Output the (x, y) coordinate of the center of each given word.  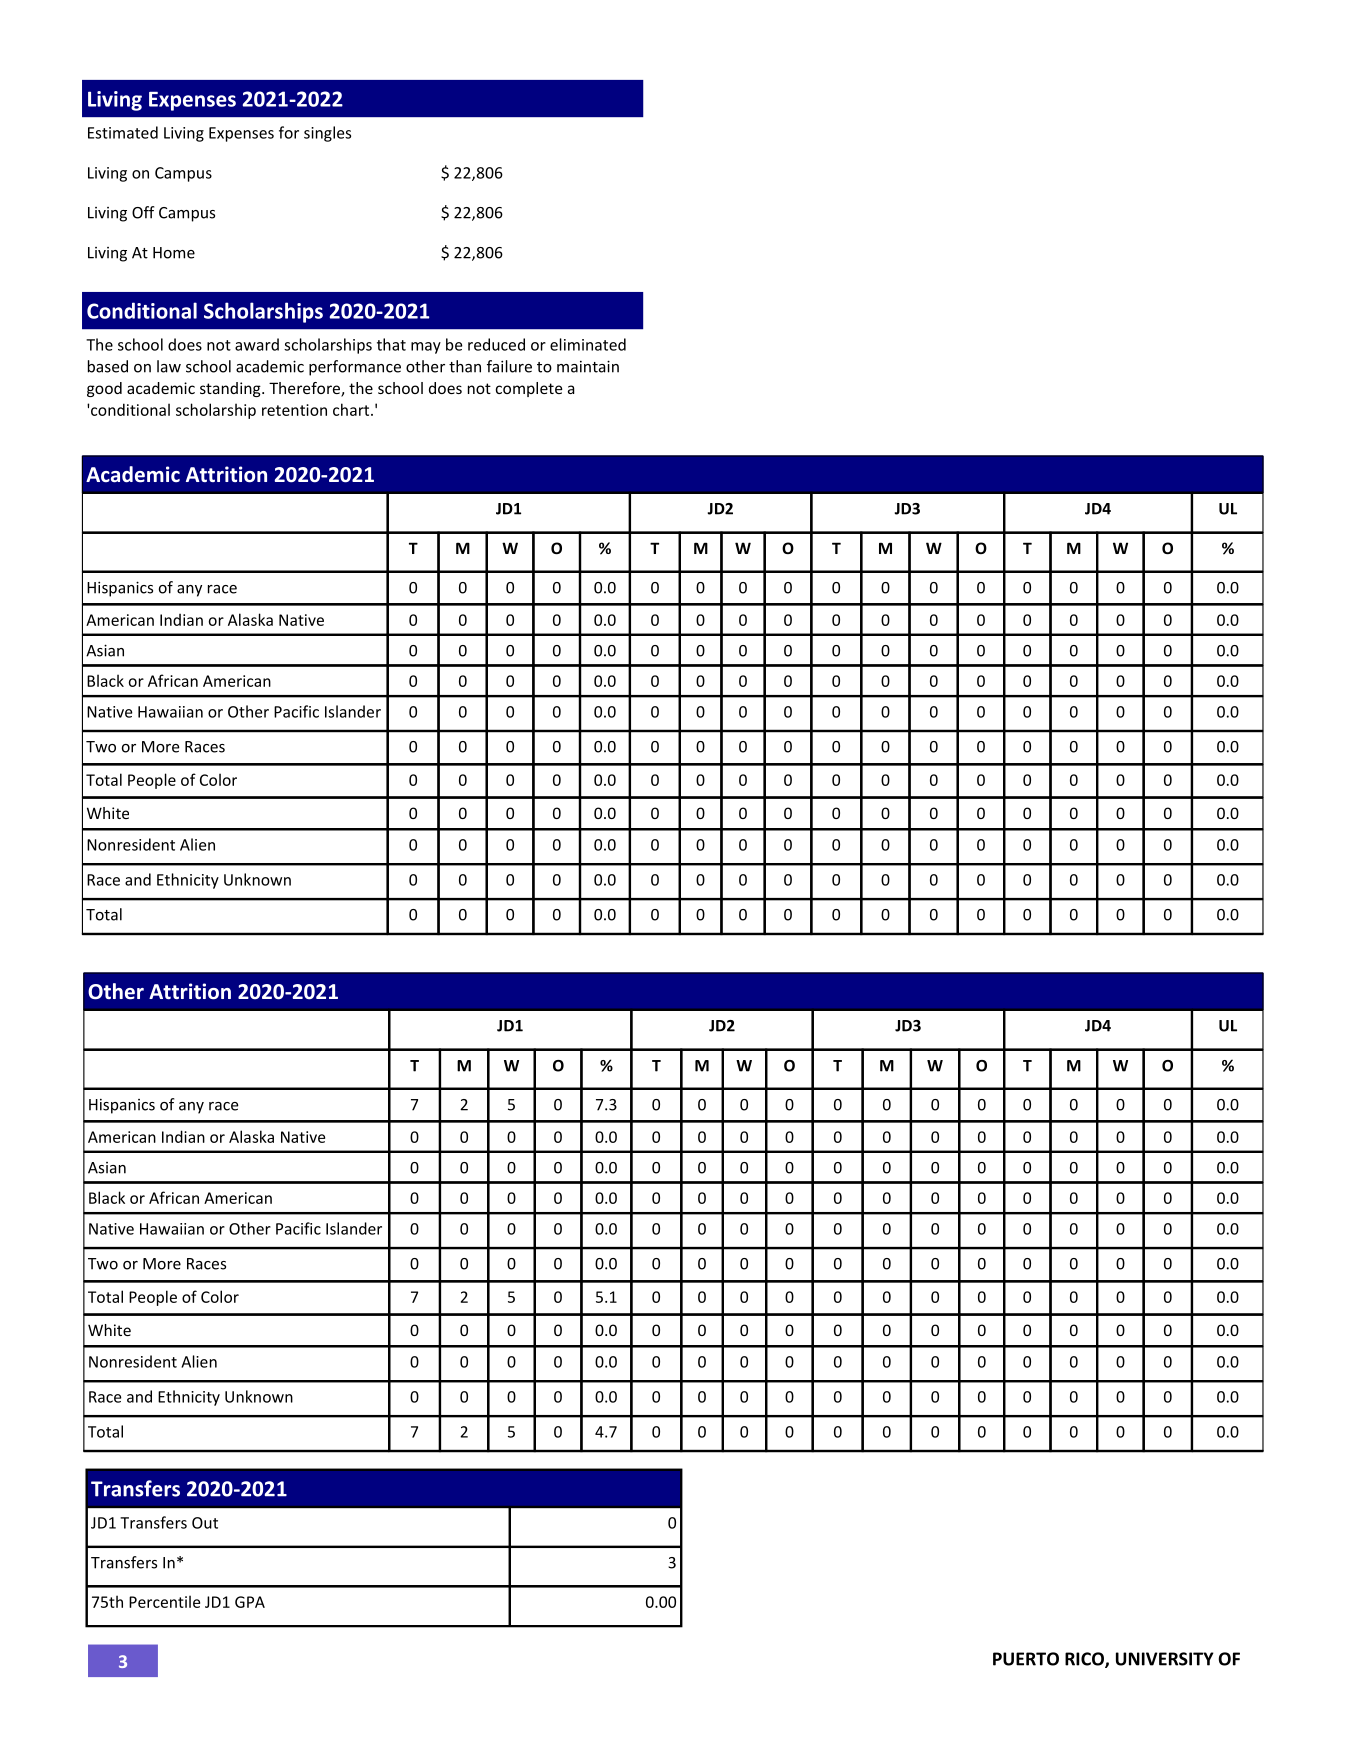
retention (294, 410)
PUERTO (1026, 1659)
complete (529, 389)
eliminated (588, 344)
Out (205, 1523)
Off (143, 212)
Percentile (164, 1601)
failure (509, 366)
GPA (250, 1602)
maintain (588, 366)
